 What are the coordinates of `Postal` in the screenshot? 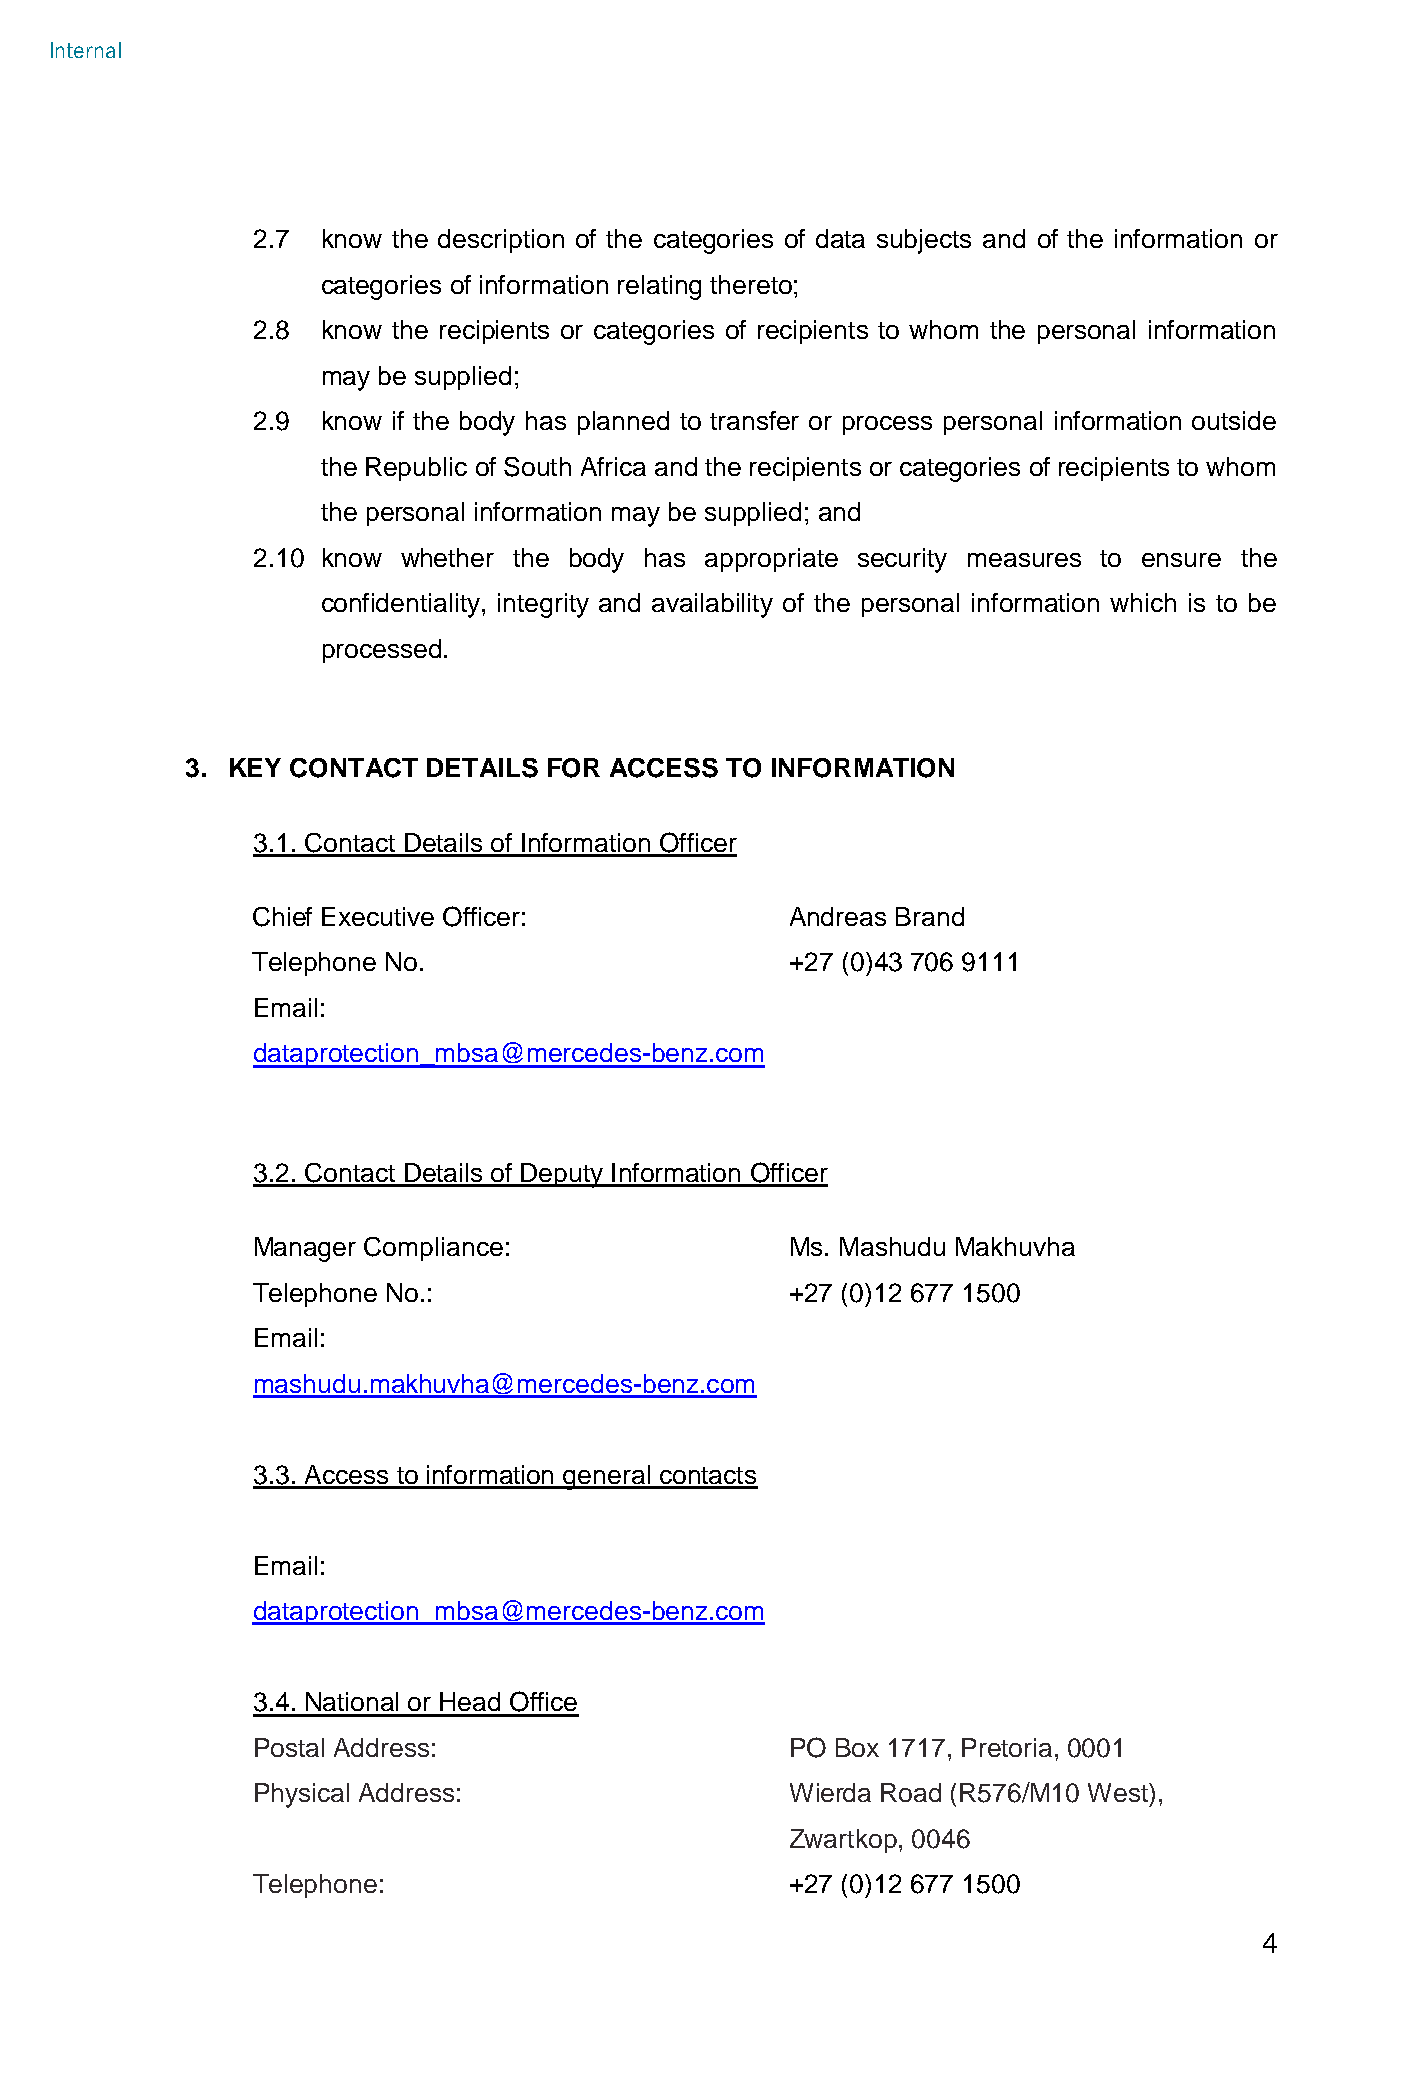 It's located at (289, 1747).
